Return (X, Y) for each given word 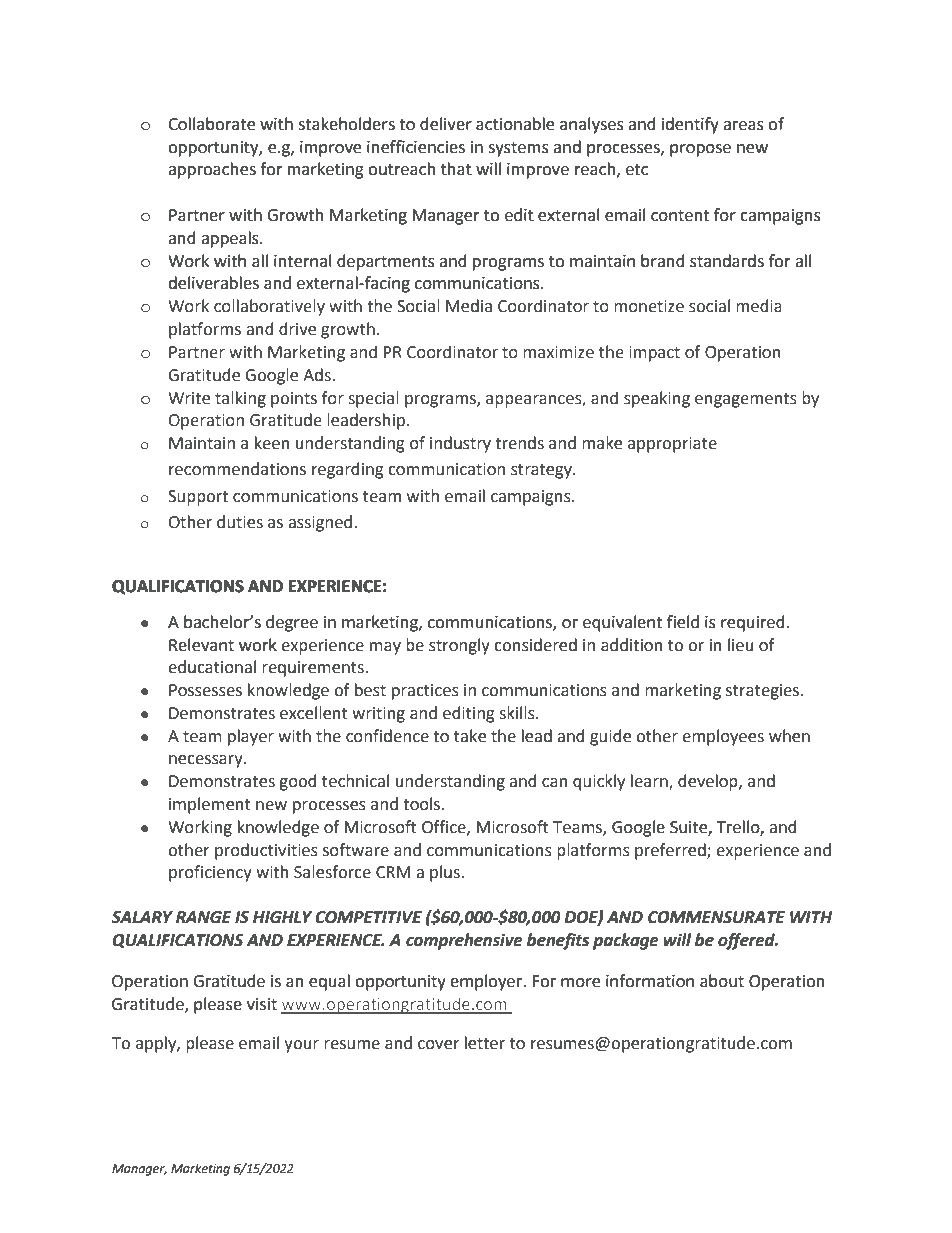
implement (210, 805)
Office (445, 827)
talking (240, 399)
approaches (212, 170)
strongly (459, 646)
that (456, 169)
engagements (746, 400)
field (683, 622)
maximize (558, 352)
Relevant (201, 645)
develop (709, 782)
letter (485, 1043)
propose (700, 150)
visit (262, 1004)
